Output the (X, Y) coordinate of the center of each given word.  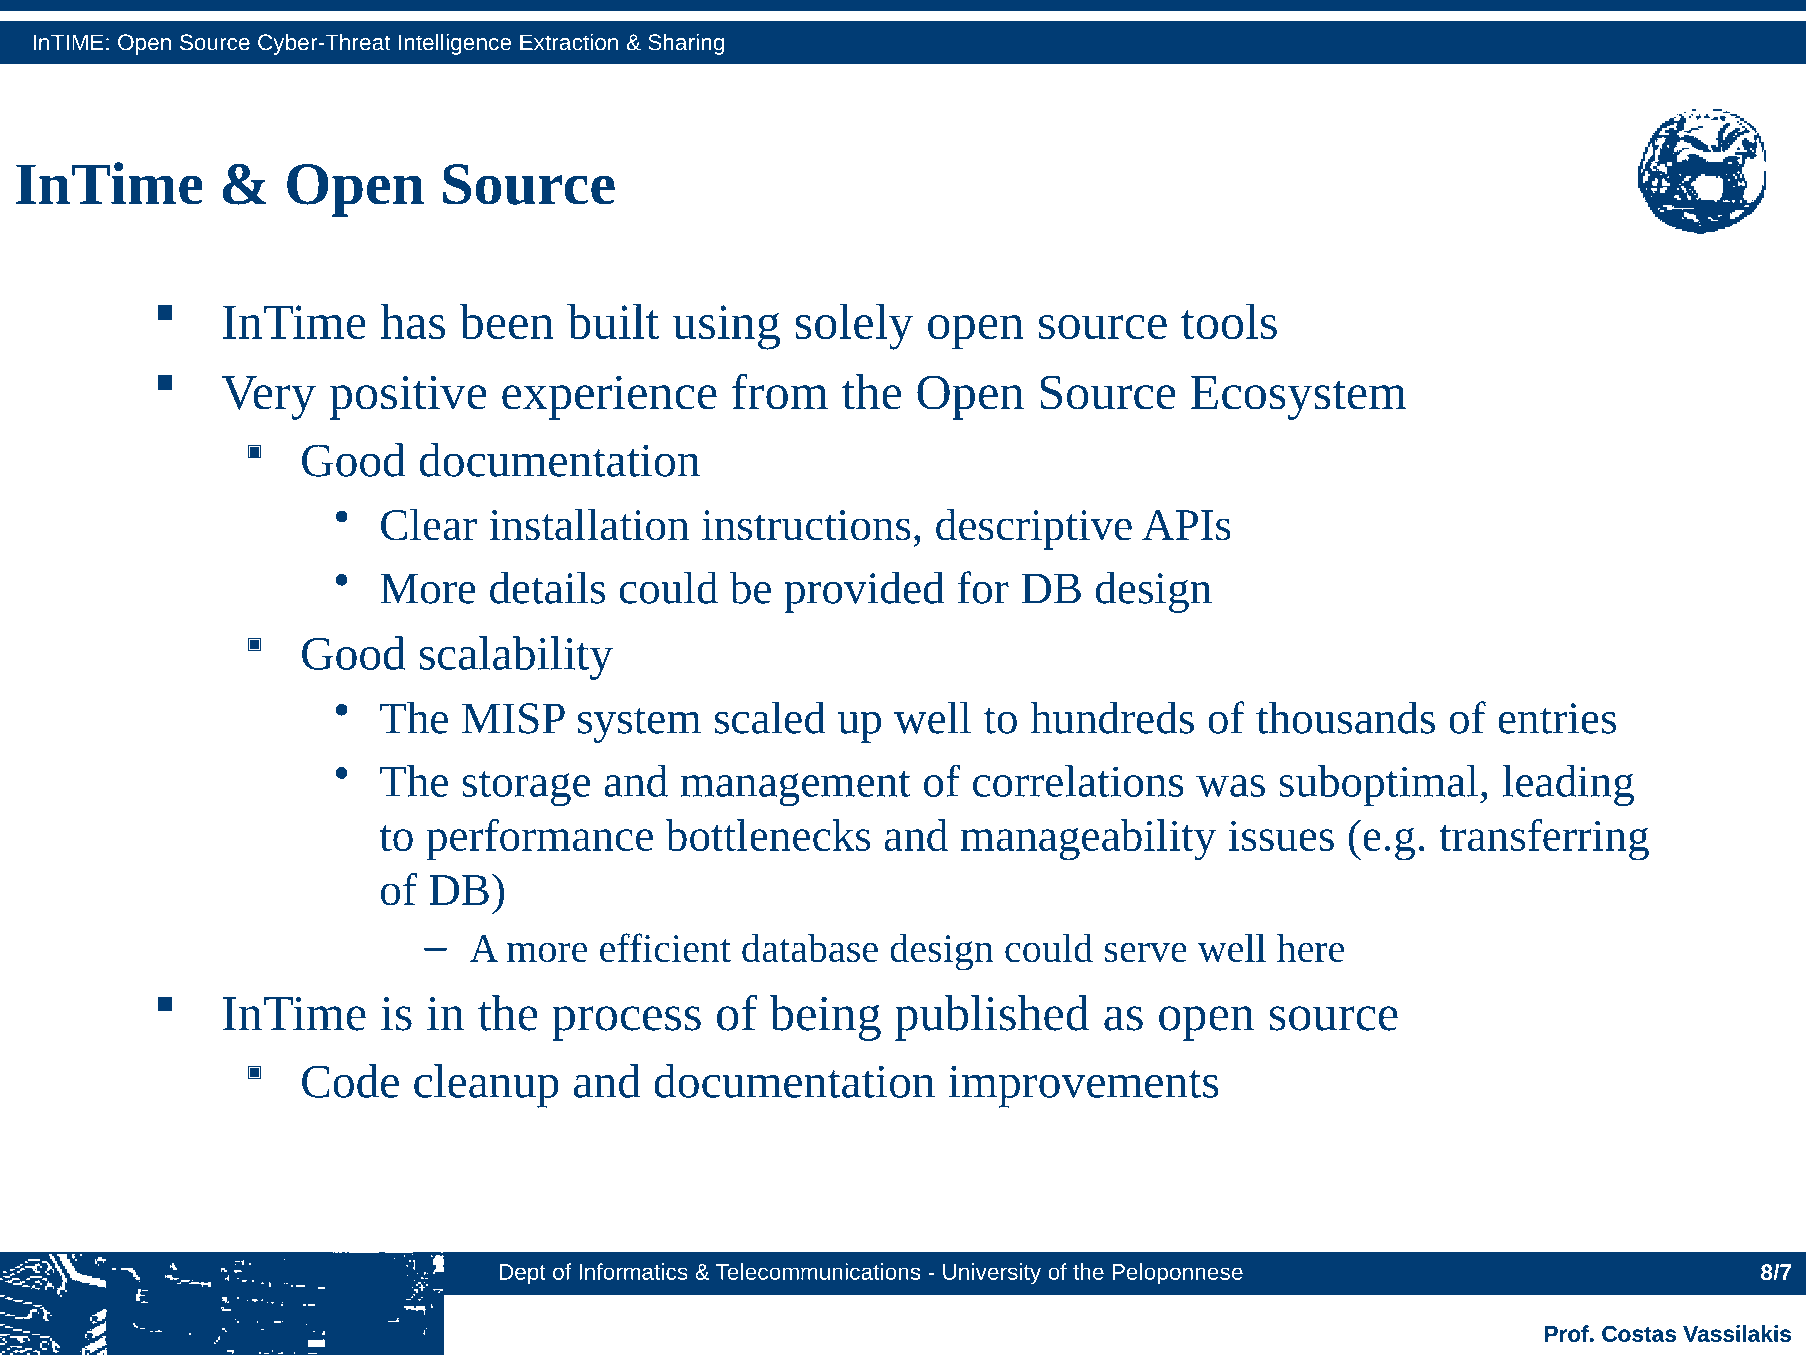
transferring (1544, 840)
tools (1229, 321)
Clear (429, 524)
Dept (523, 1274)
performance (539, 840)
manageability (1088, 840)
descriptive (1034, 529)
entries (1557, 718)
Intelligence (455, 44)
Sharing (686, 44)
